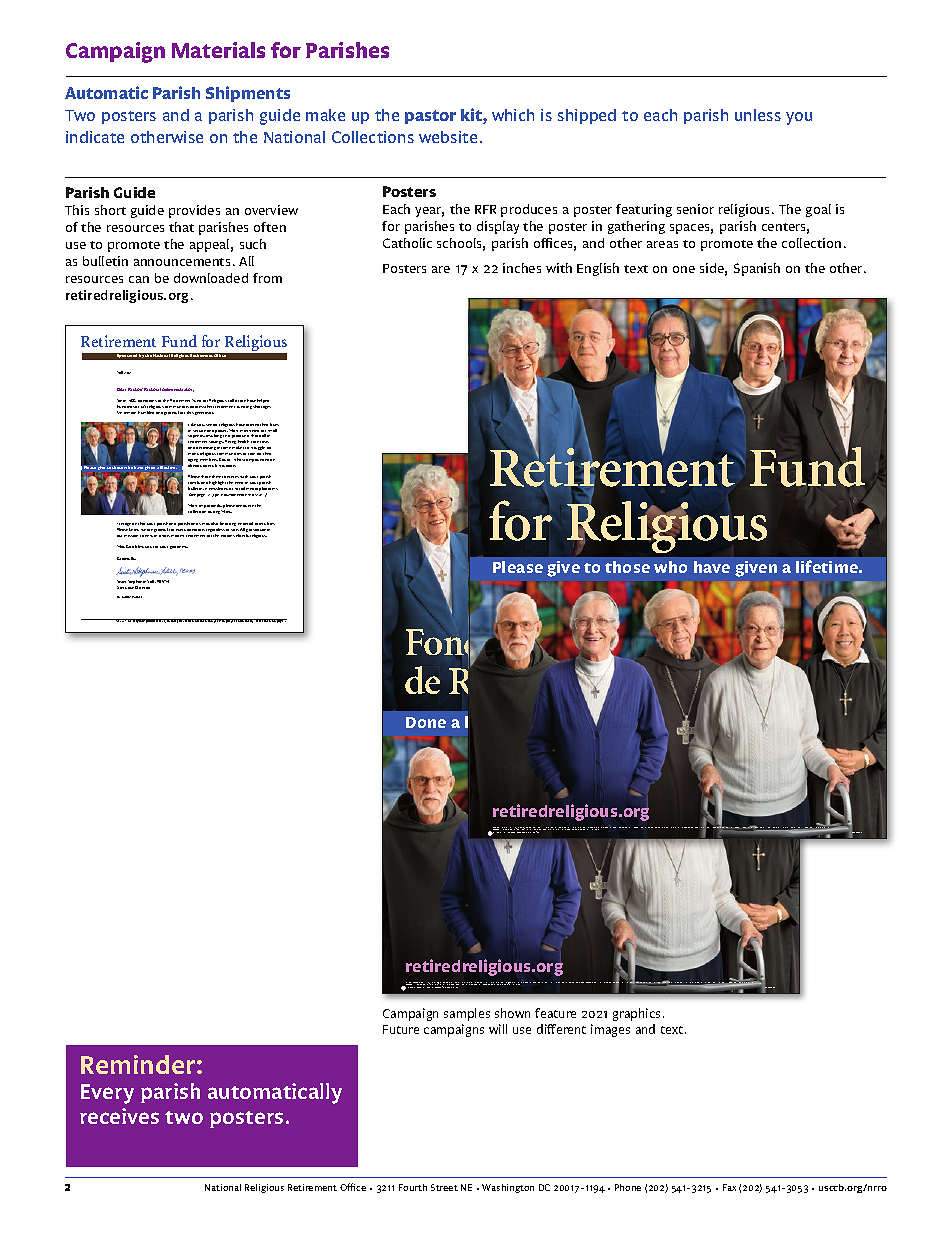  What do you see at coordinates (522, 268) in the image?
I see `inches` at bounding box center [522, 268].
